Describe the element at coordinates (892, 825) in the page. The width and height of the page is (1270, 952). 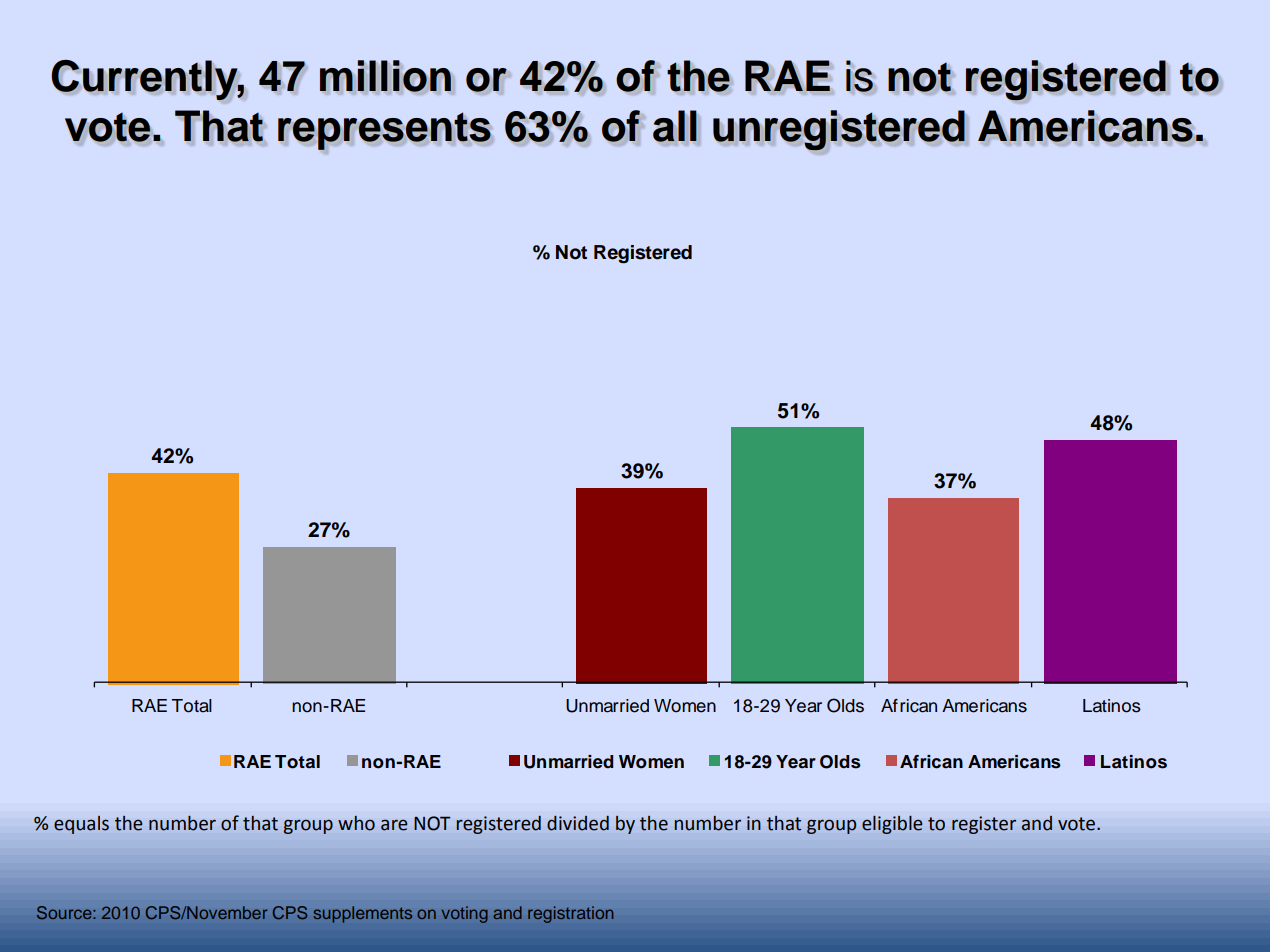
I see `eligible` at that location.
